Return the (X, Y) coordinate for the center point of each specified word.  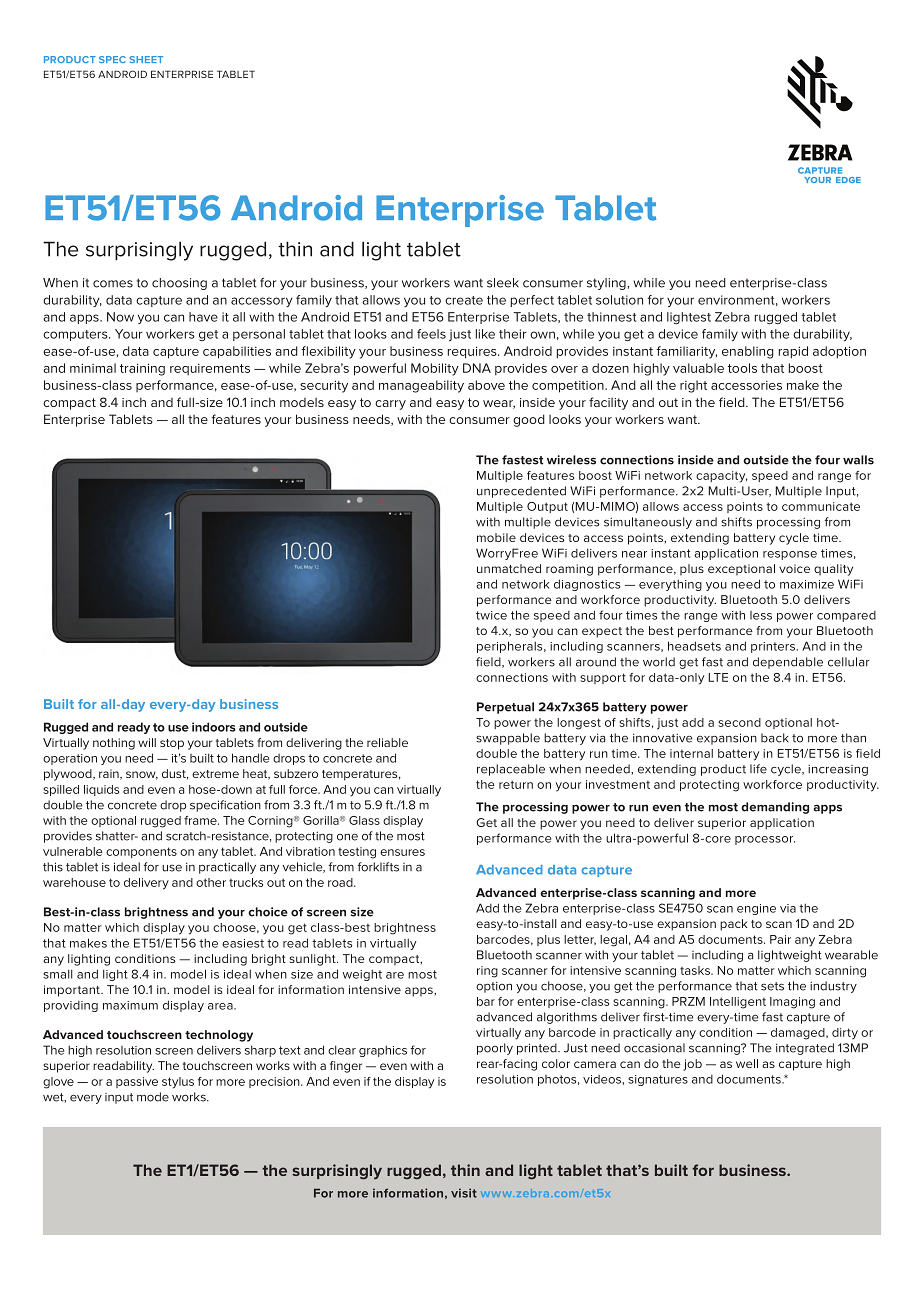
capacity (722, 477)
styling (607, 284)
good (529, 420)
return (516, 784)
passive (137, 1082)
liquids (101, 790)
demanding (775, 808)
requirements (210, 370)
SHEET (146, 59)
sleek (503, 283)
